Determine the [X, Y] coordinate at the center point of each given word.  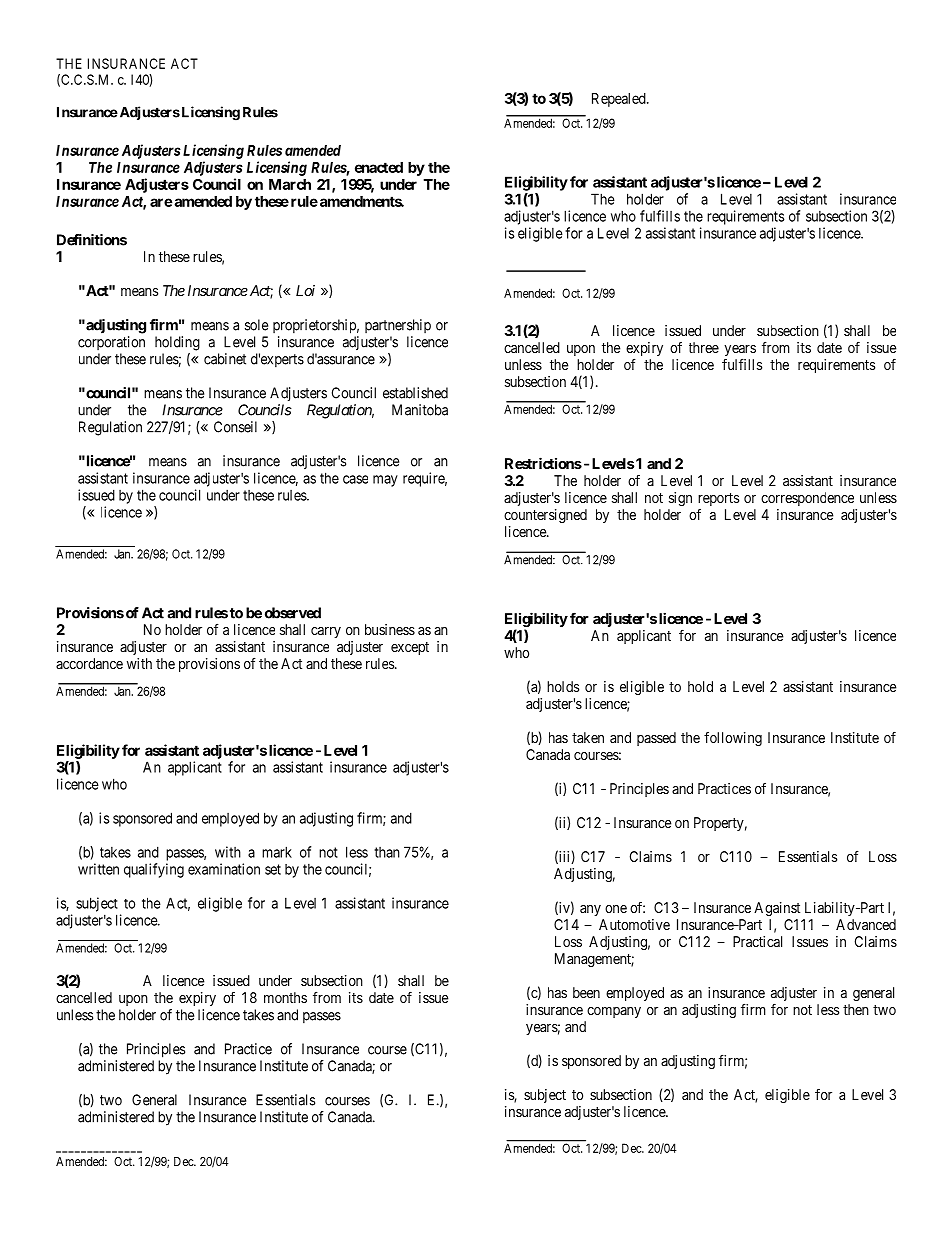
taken [588, 737]
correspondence [807, 499]
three [704, 347]
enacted [379, 167]
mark [277, 852]
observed [293, 613]
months [285, 997]
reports [718, 501]
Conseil [235, 427]
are [161, 202]
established [415, 393]
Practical [757, 941]
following [733, 738]
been [586, 992]
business [390, 629]
